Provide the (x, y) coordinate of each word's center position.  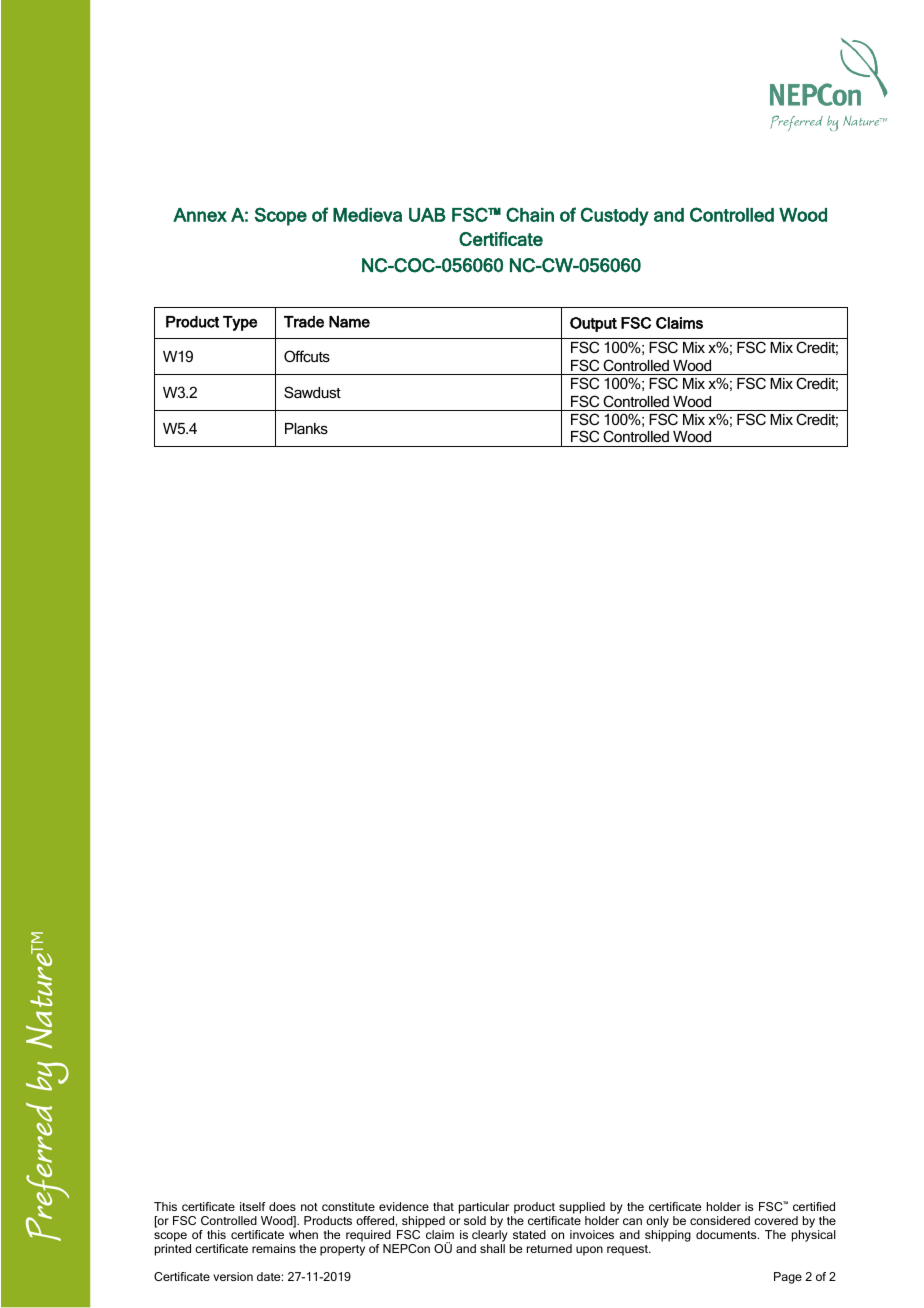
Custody (615, 216)
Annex (200, 215)
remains (274, 1248)
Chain (530, 214)
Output (593, 324)
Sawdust (312, 392)
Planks (306, 428)
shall (492, 1248)
